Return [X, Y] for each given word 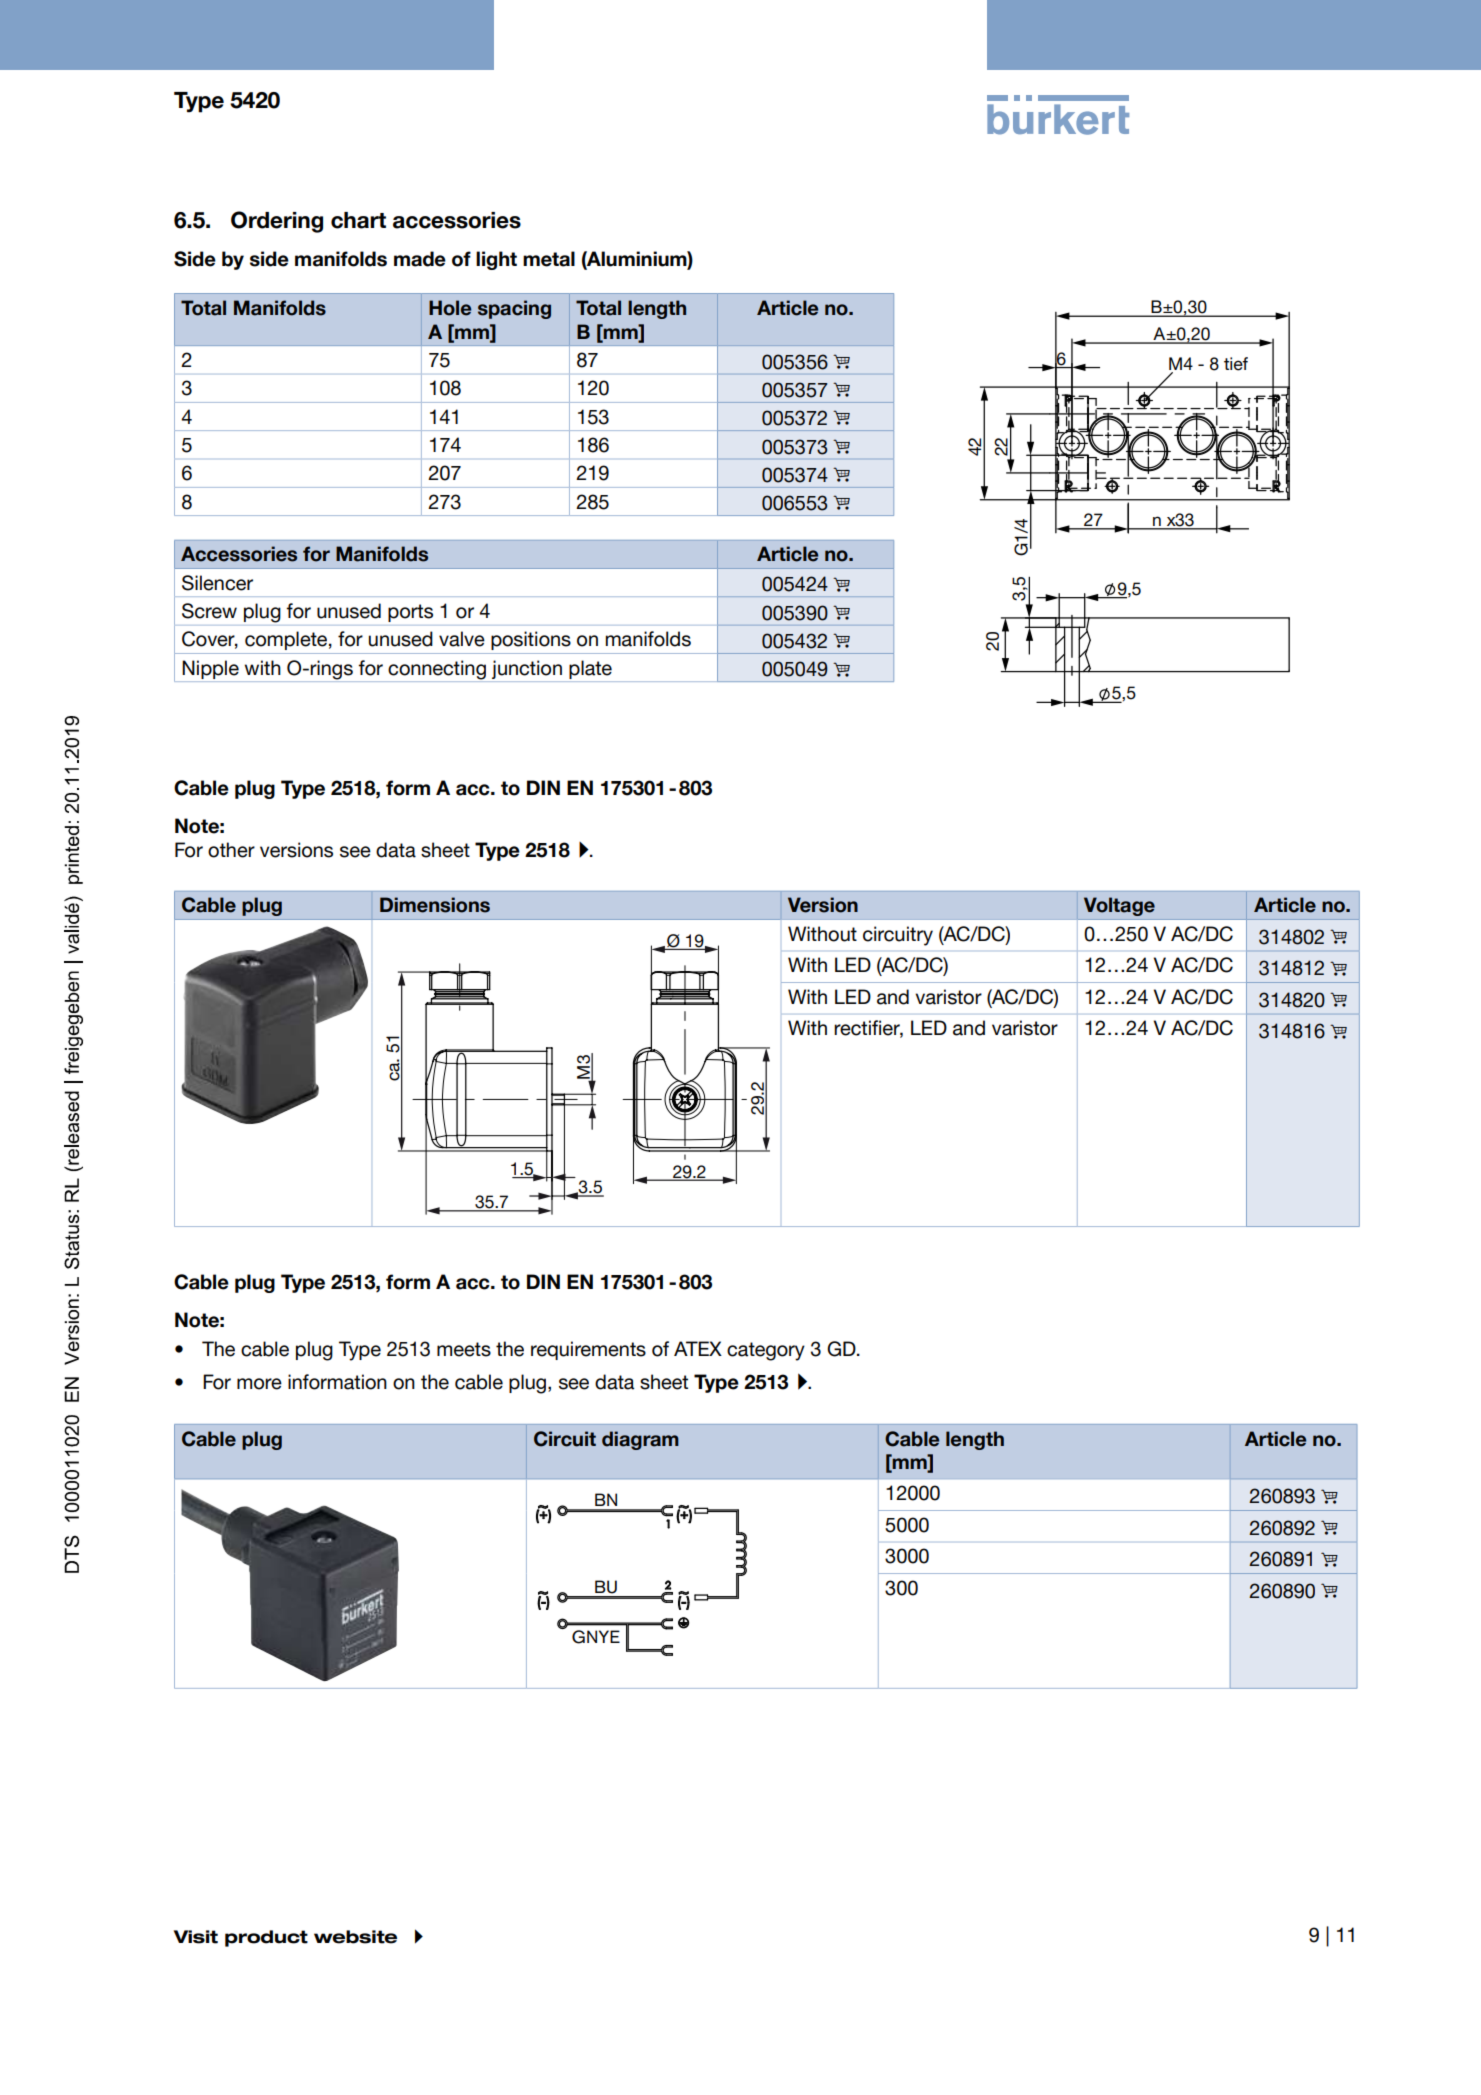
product [266, 1938]
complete [286, 640]
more [259, 1384]
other [231, 850]
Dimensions [435, 905]
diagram [640, 1440]
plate [590, 669]
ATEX [698, 1348]
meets [464, 1349]
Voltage [1119, 906]
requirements [588, 1350]
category [766, 1351]
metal [549, 259]
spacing [514, 309]
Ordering [277, 222]
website [355, 1937]
